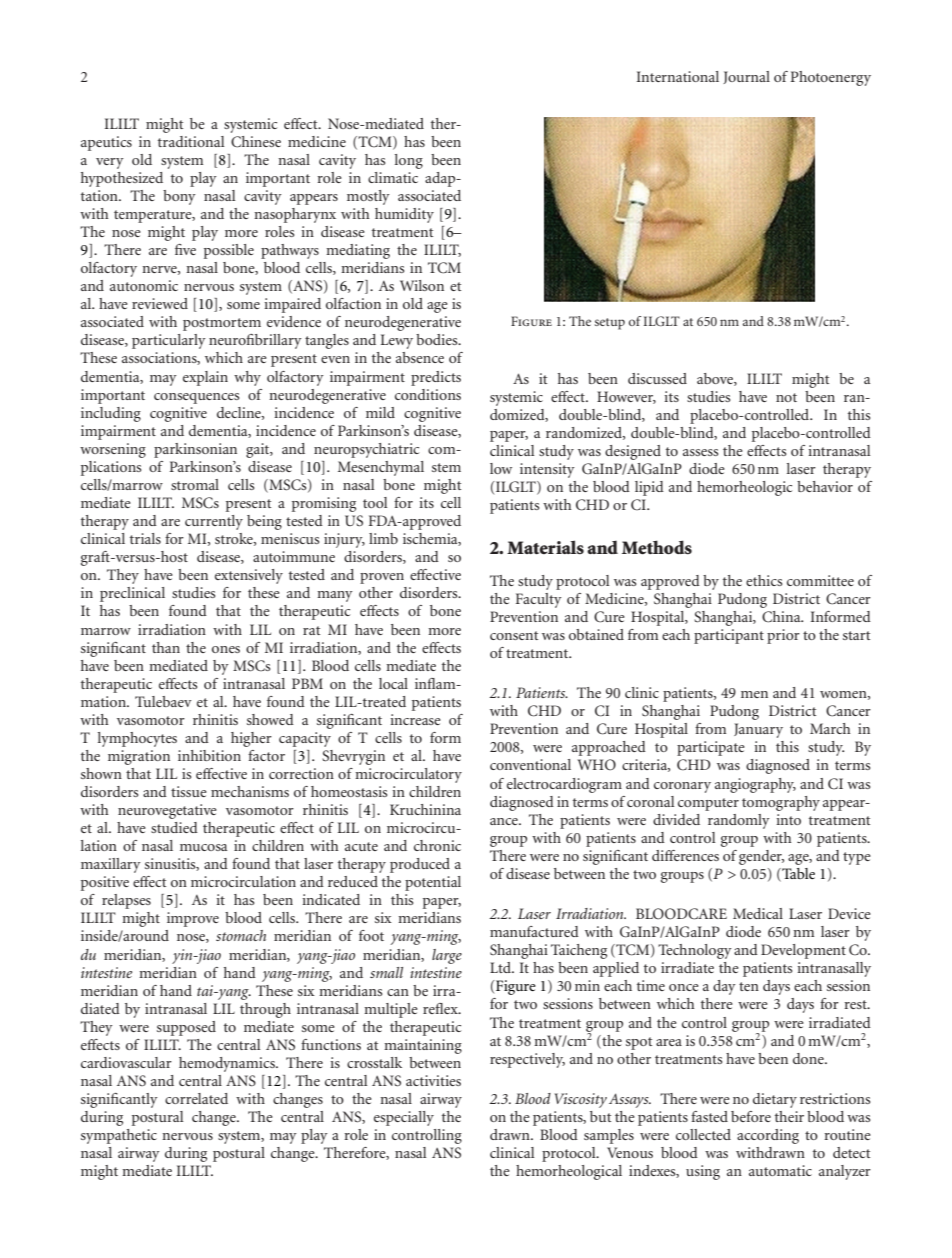 Image resolution: width=952 pixels, height=1258 pixels. What do you see at coordinates (196, 1098) in the document?
I see `correlated` at bounding box center [196, 1098].
